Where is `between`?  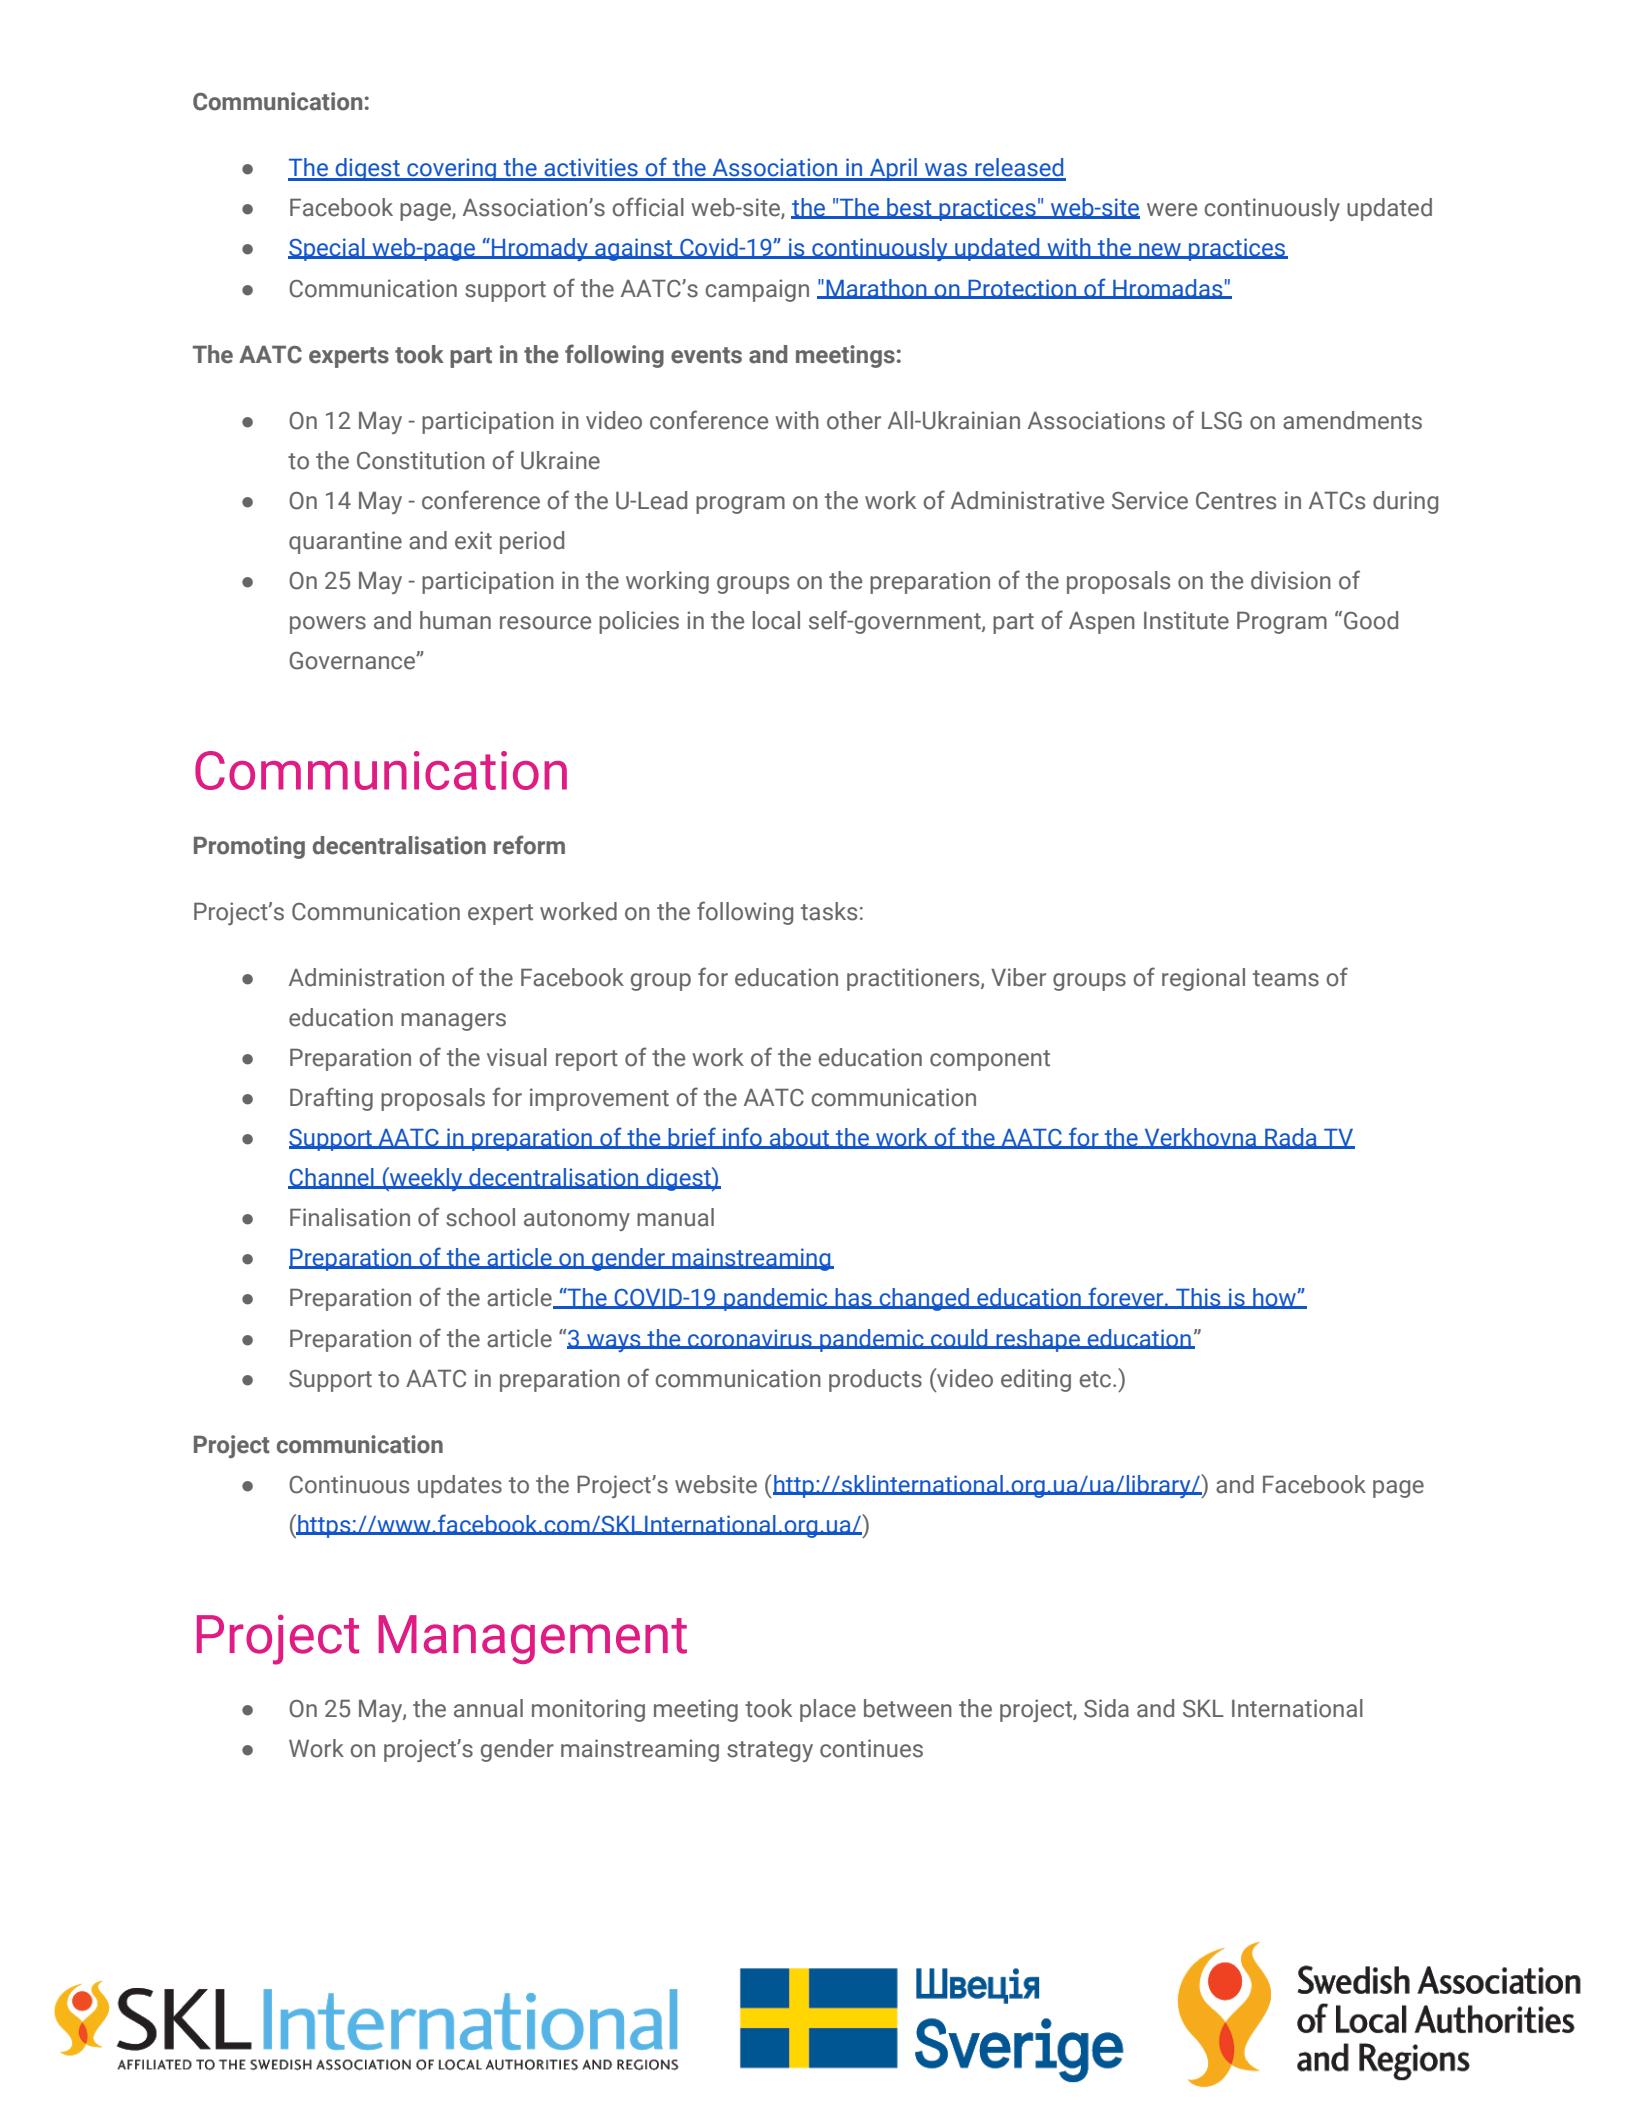 between is located at coordinates (908, 1708).
